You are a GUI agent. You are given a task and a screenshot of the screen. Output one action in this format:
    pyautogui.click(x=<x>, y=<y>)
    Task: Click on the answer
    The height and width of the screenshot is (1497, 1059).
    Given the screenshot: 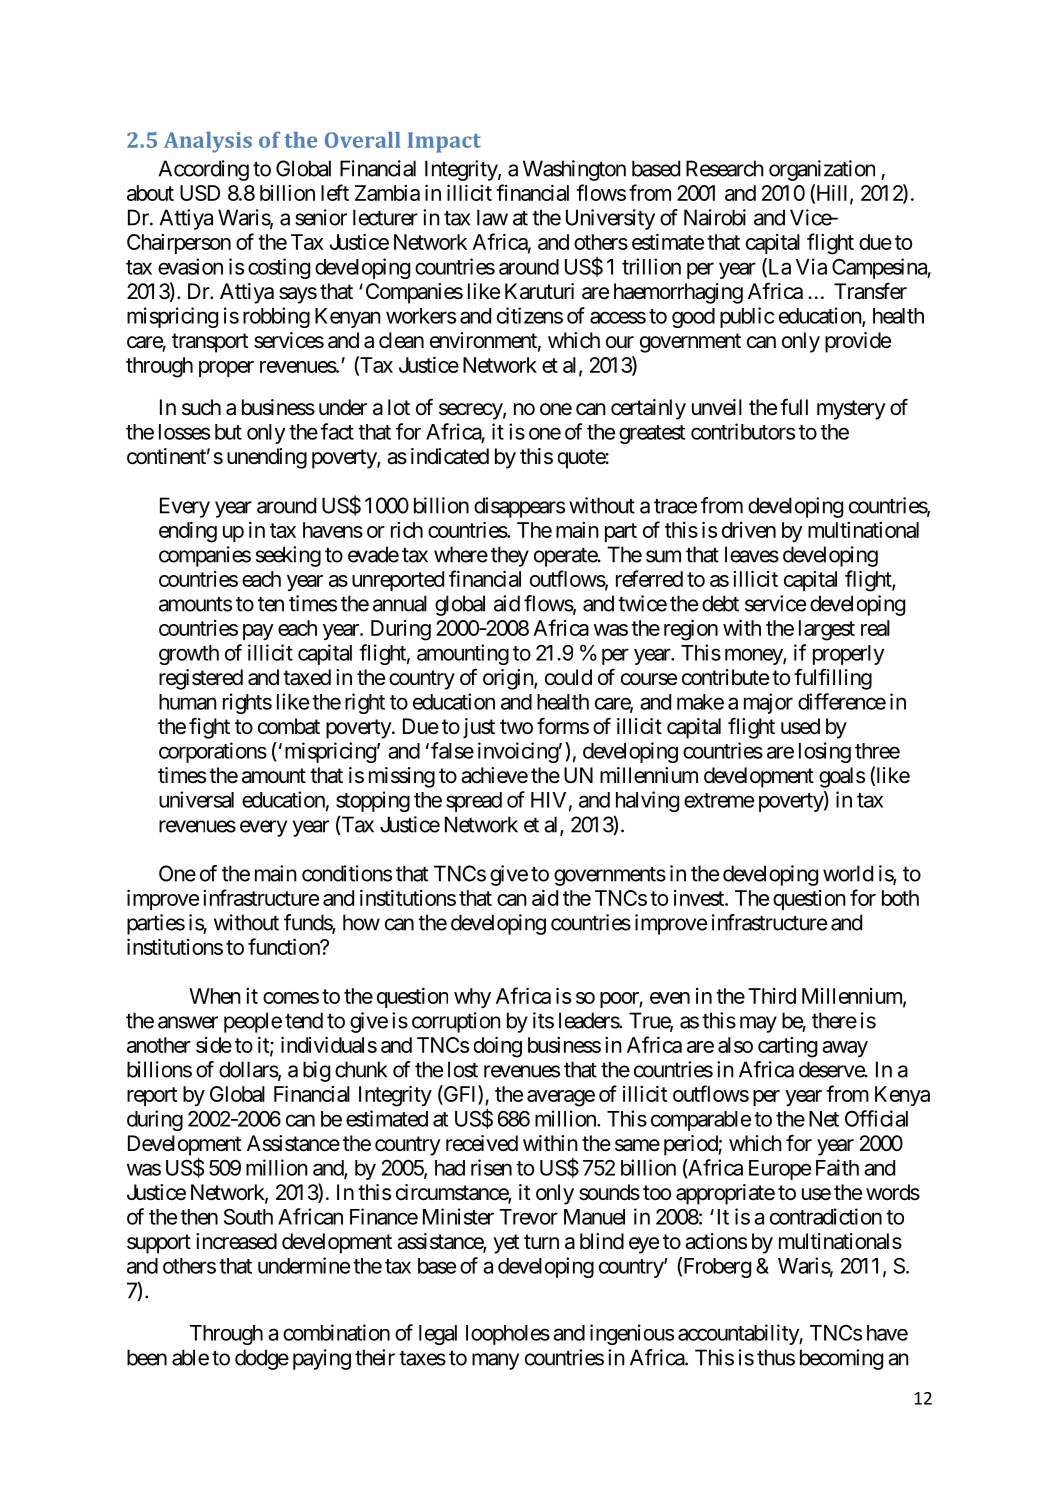 What is the action you would take?
    pyautogui.click(x=188, y=1022)
